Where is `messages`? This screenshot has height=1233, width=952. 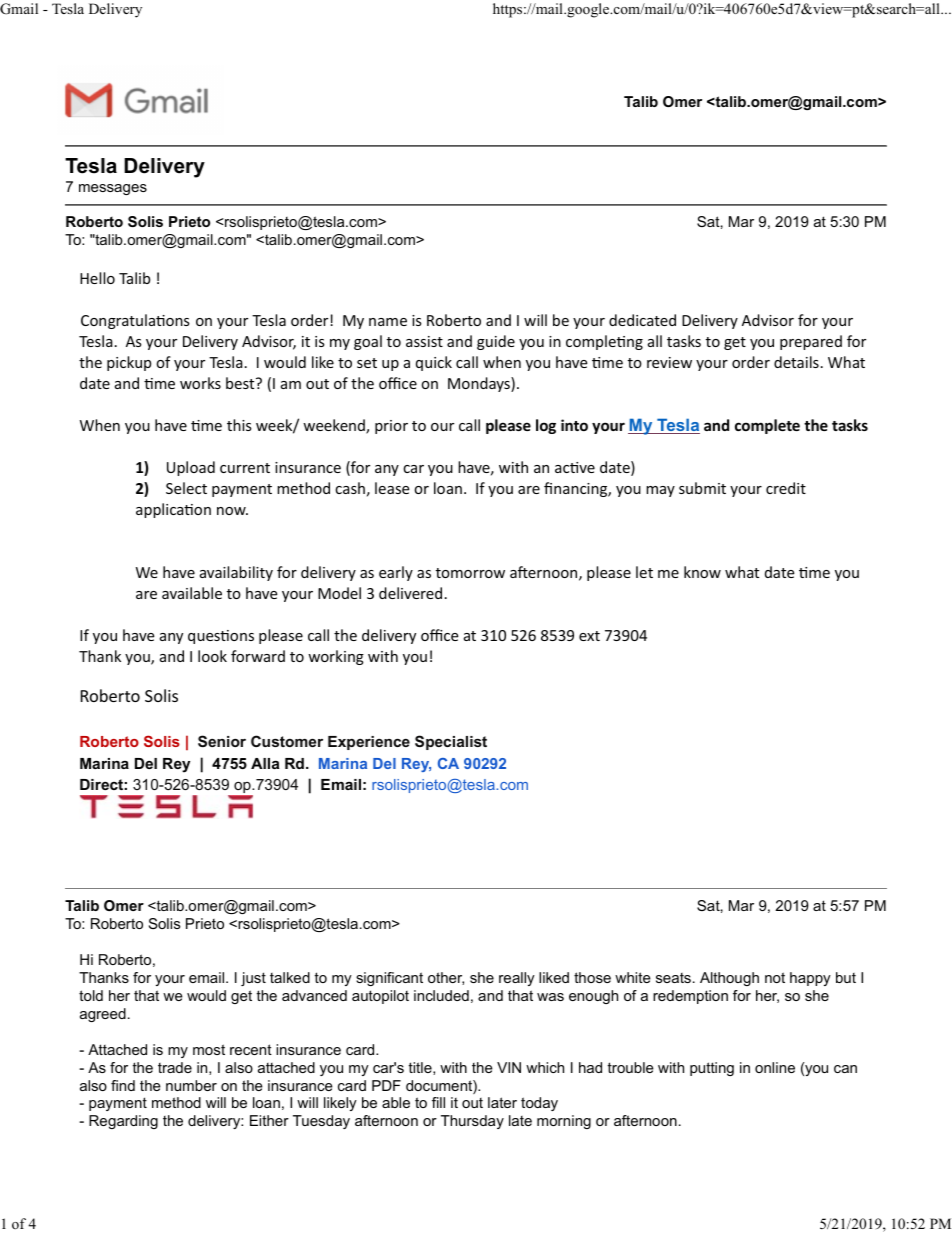 messages is located at coordinates (113, 189).
